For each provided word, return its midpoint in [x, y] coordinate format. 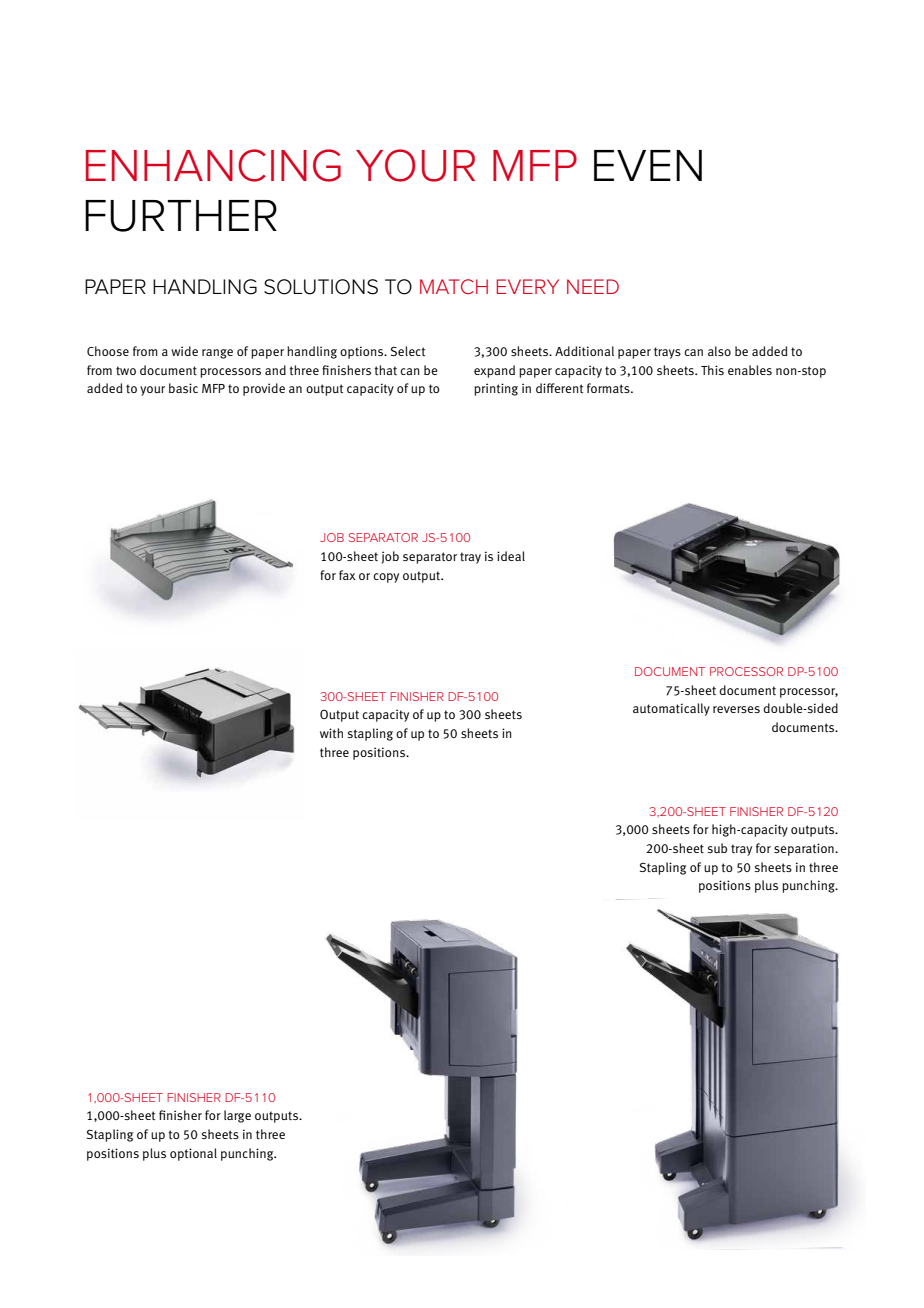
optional [193, 1154]
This [712, 370]
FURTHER [181, 216]
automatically [671, 709]
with [331, 733]
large [237, 1116]
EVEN [648, 165]
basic [183, 388]
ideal [511, 556]
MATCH [454, 286]
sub [717, 848]
